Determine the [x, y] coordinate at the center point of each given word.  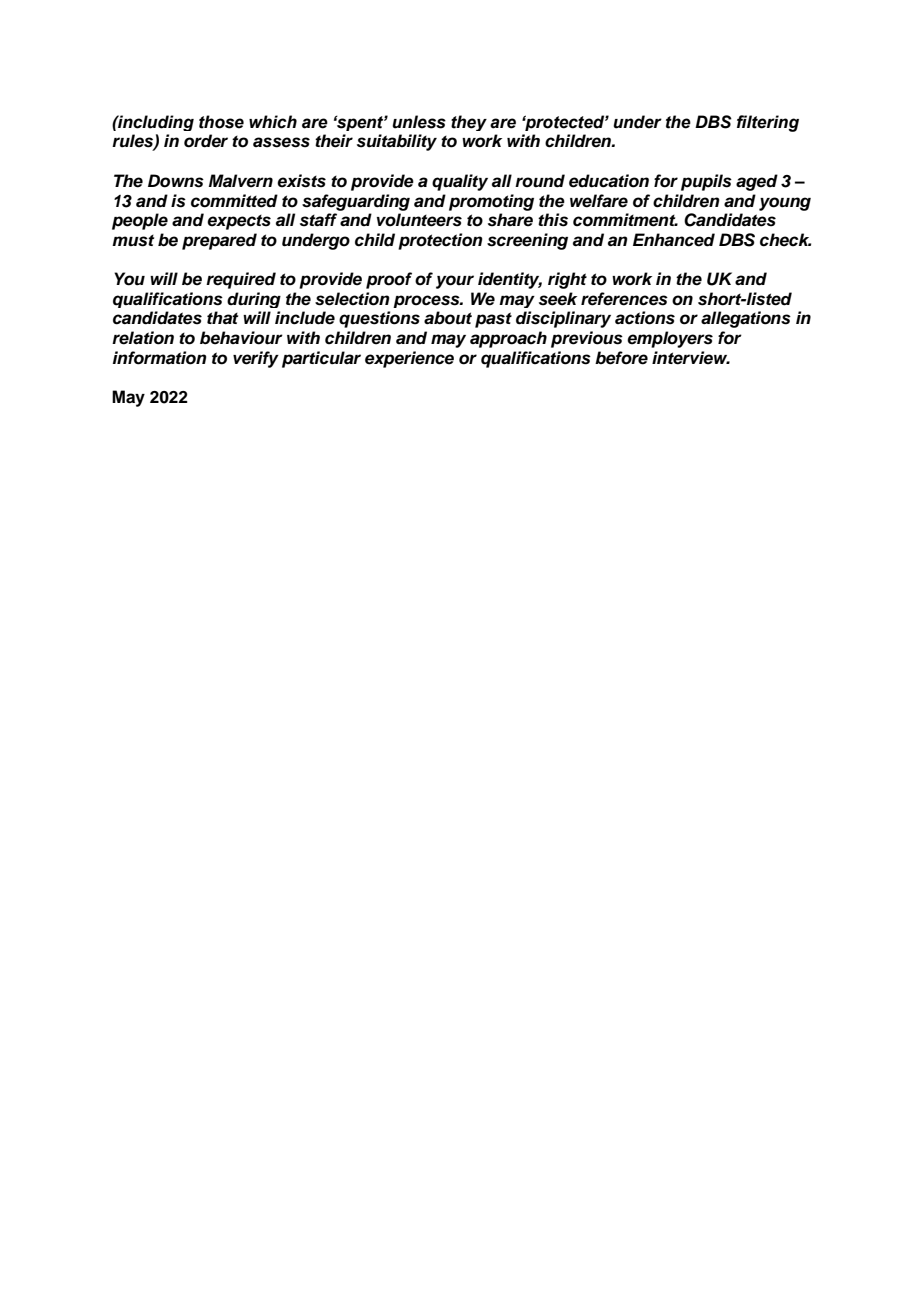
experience [409, 359]
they [469, 123]
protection [440, 241]
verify [256, 359]
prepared [219, 241]
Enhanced [674, 240]
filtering [768, 123]
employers [670, 339]
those [221, 122]
